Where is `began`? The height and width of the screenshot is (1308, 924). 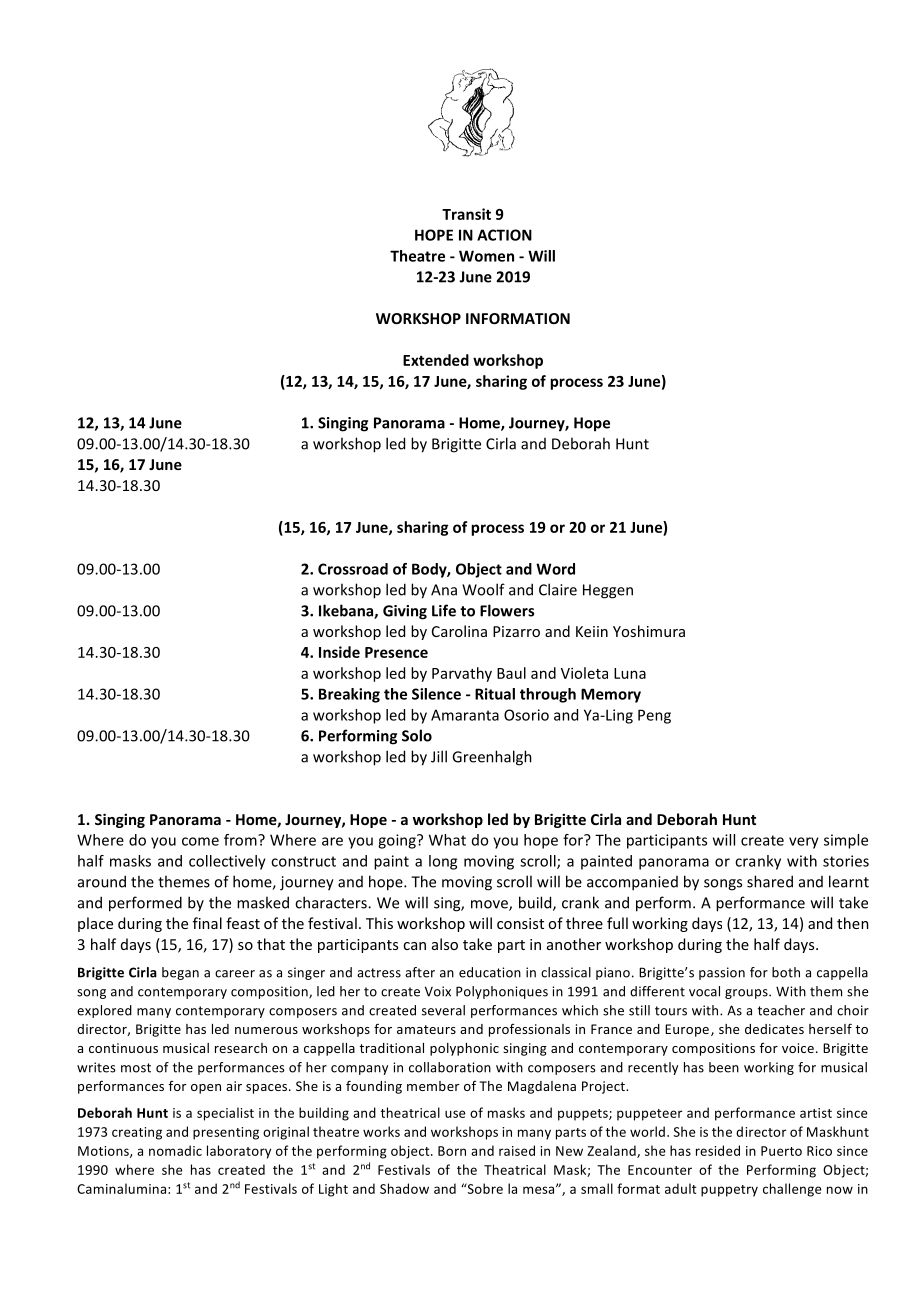
began is located at coordinates (180, 973).
